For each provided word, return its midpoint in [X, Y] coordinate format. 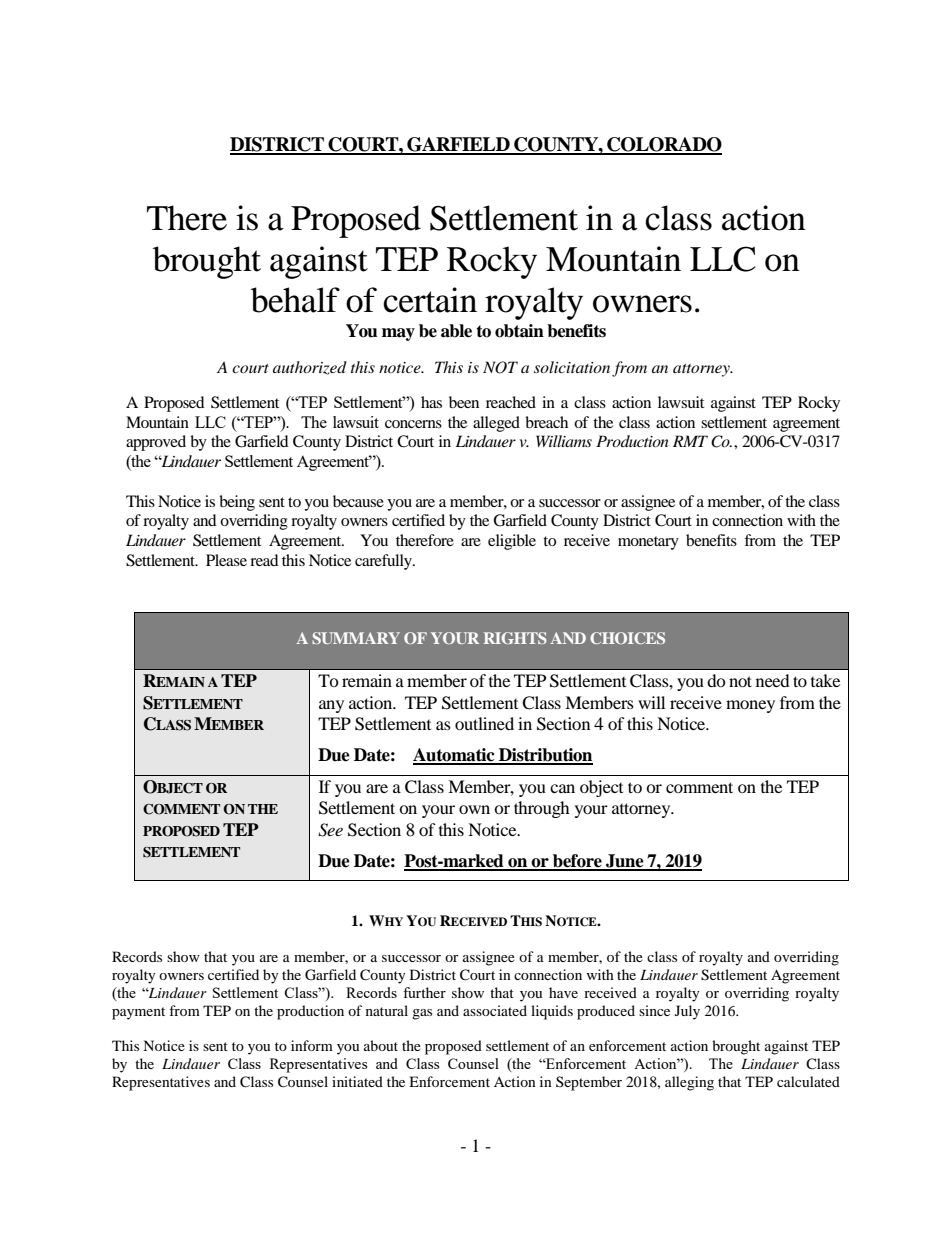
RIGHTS [515, 638]
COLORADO [663, 145]
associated [495, 1010]
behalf [295, 300]
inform [312, 1045]
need [773, 680]
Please [226, 560]
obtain [519, 331]
